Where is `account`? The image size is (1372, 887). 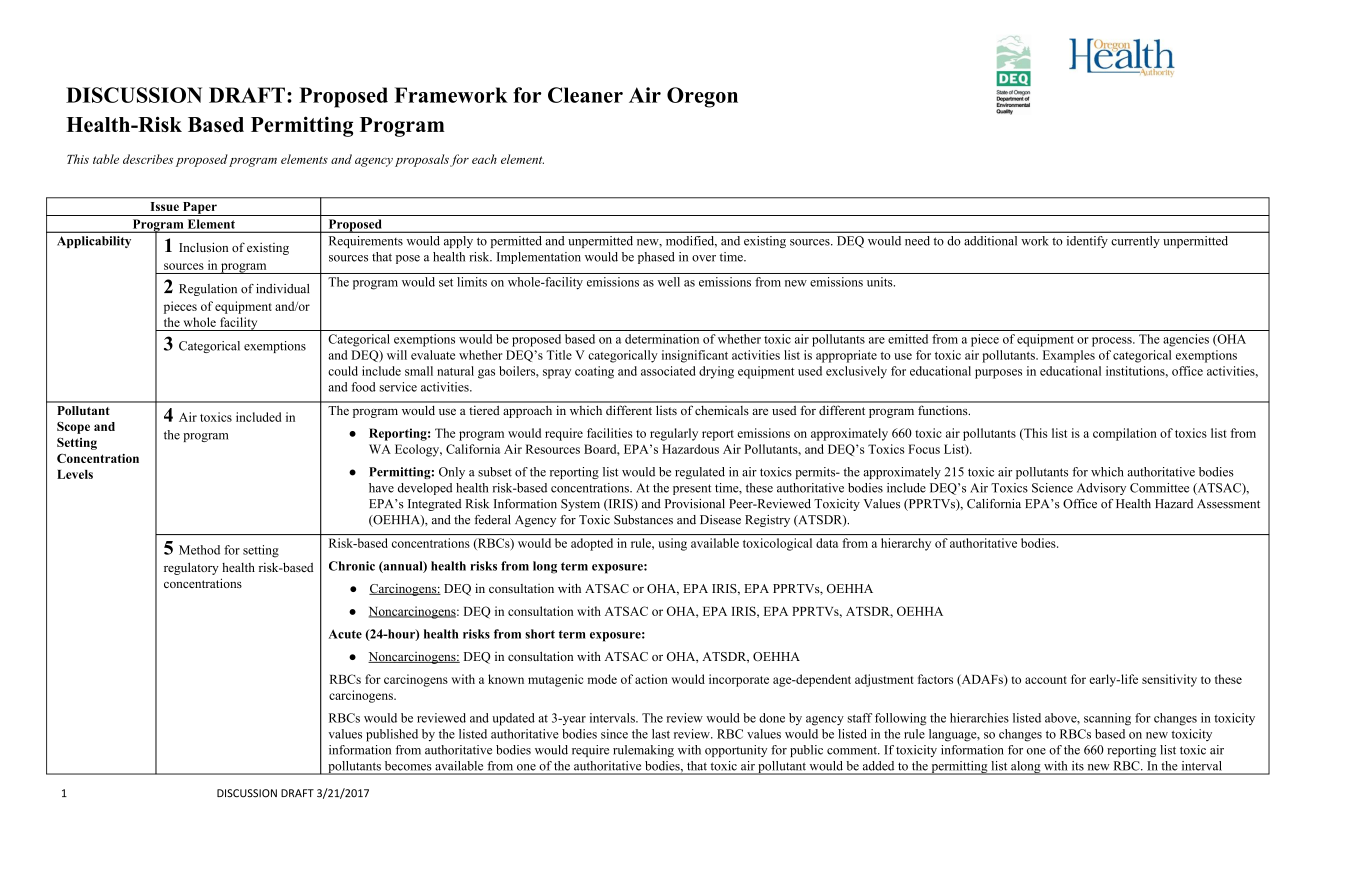 account is located at coordinates (1046, 680).
